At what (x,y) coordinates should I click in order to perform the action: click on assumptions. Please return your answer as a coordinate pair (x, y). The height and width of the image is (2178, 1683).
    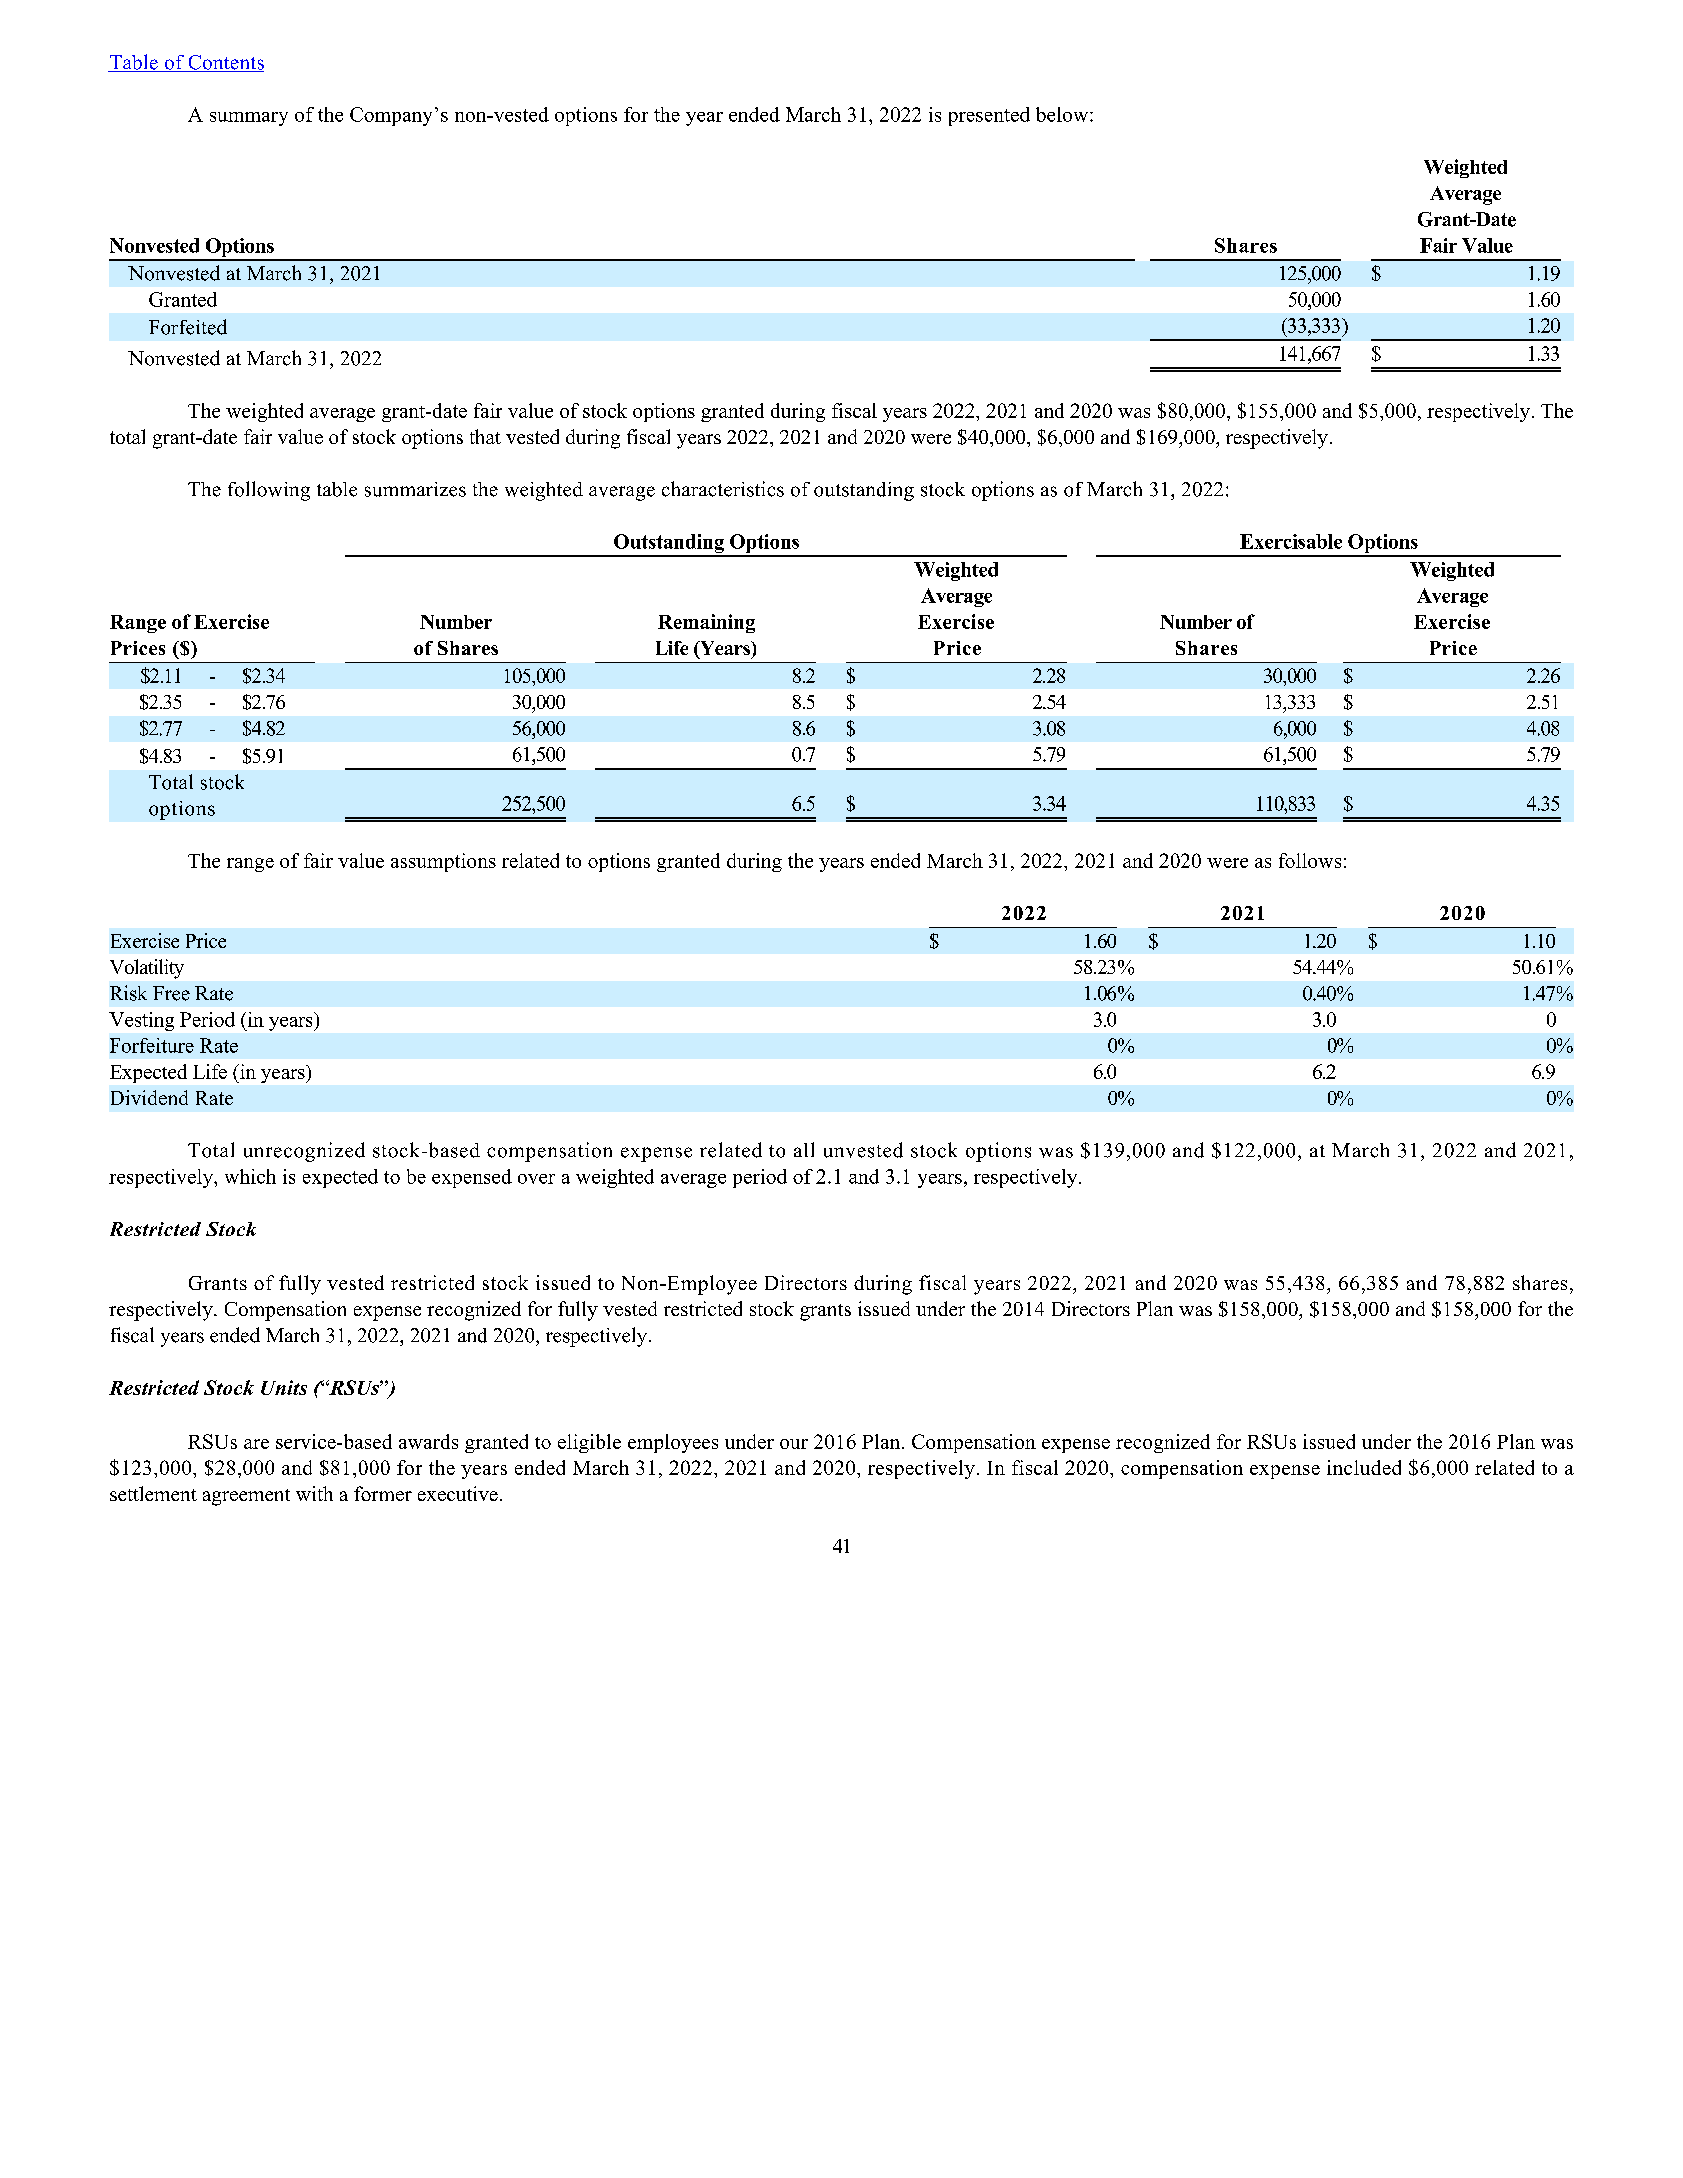
    Looking at the image, I should click on (443, 862).
